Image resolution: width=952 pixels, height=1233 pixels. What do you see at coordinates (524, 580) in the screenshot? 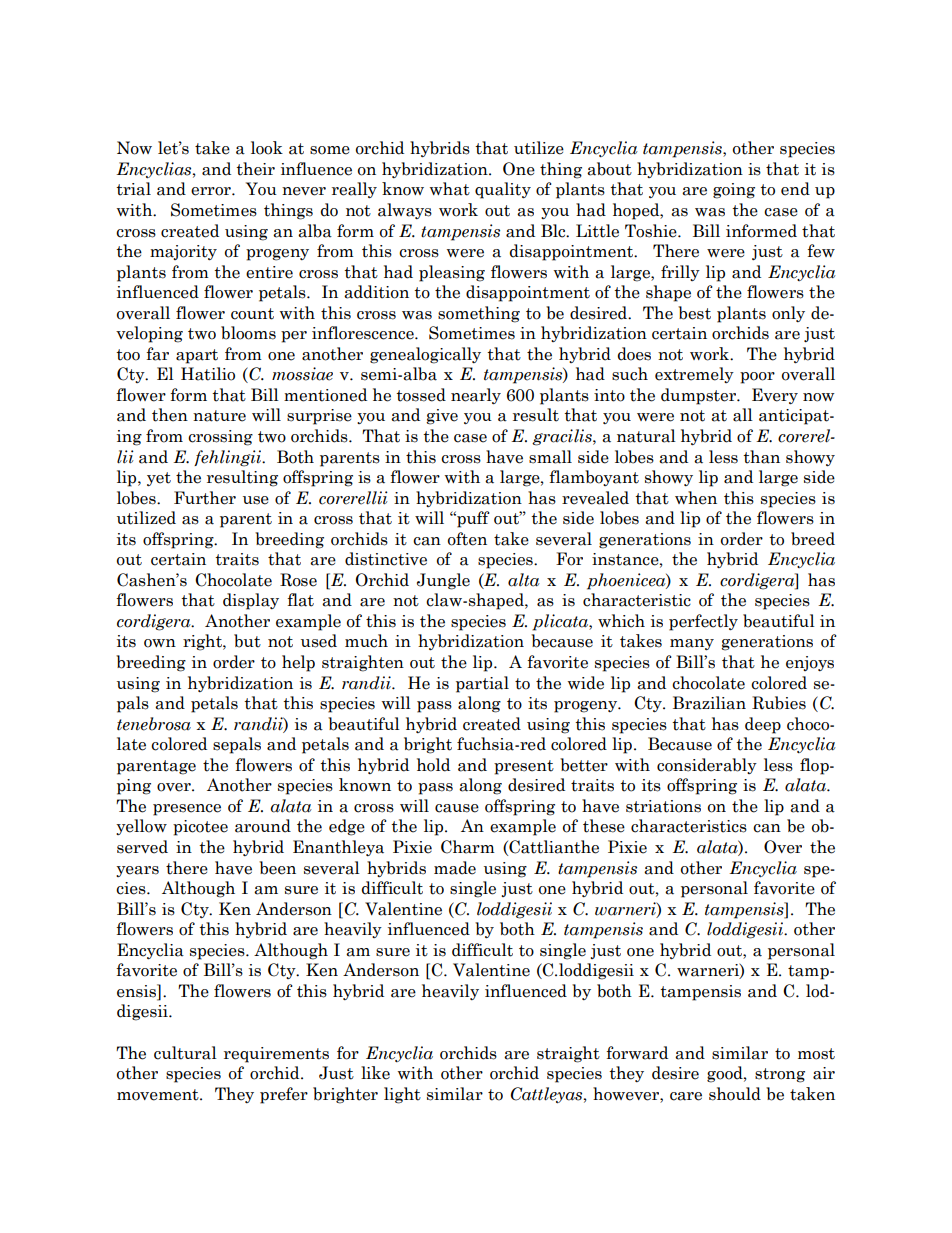
I see `alta` at bounding box center [524, 580].
